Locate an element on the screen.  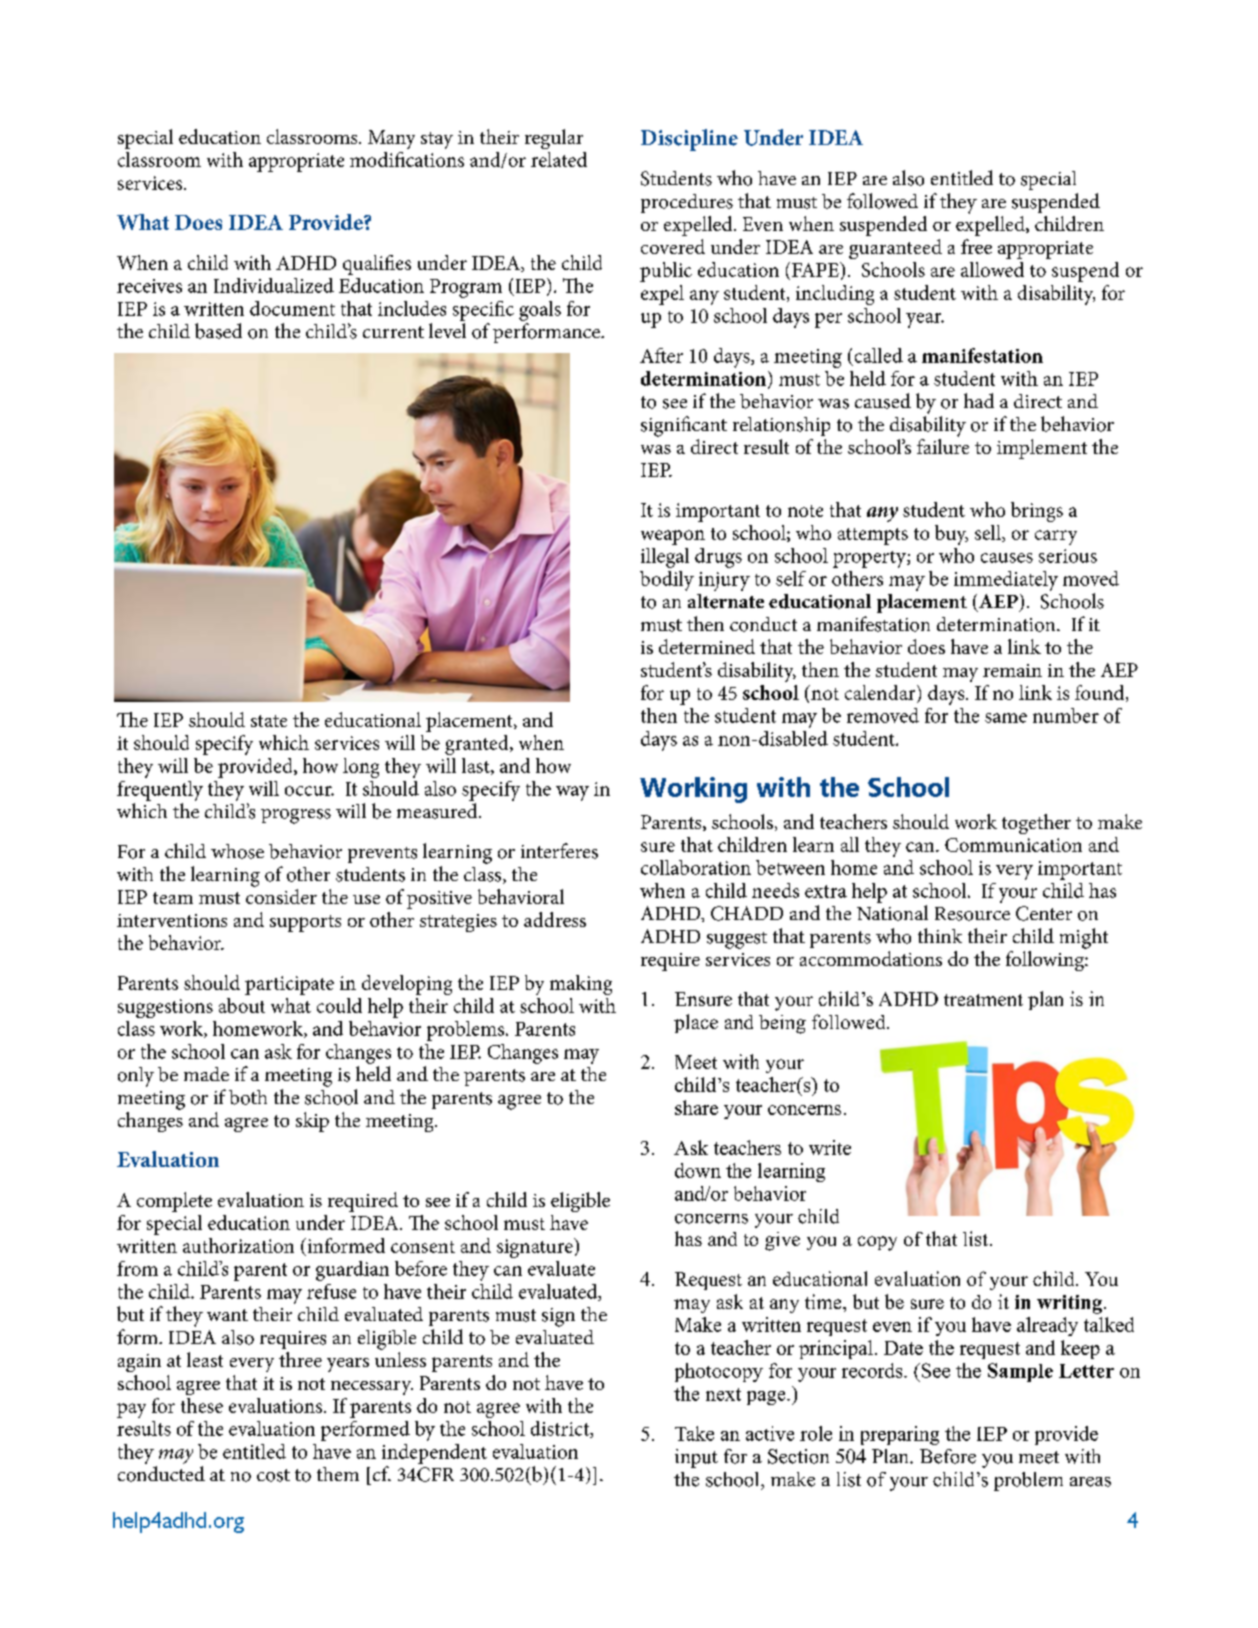
related is located at coordinates (559, 159).
